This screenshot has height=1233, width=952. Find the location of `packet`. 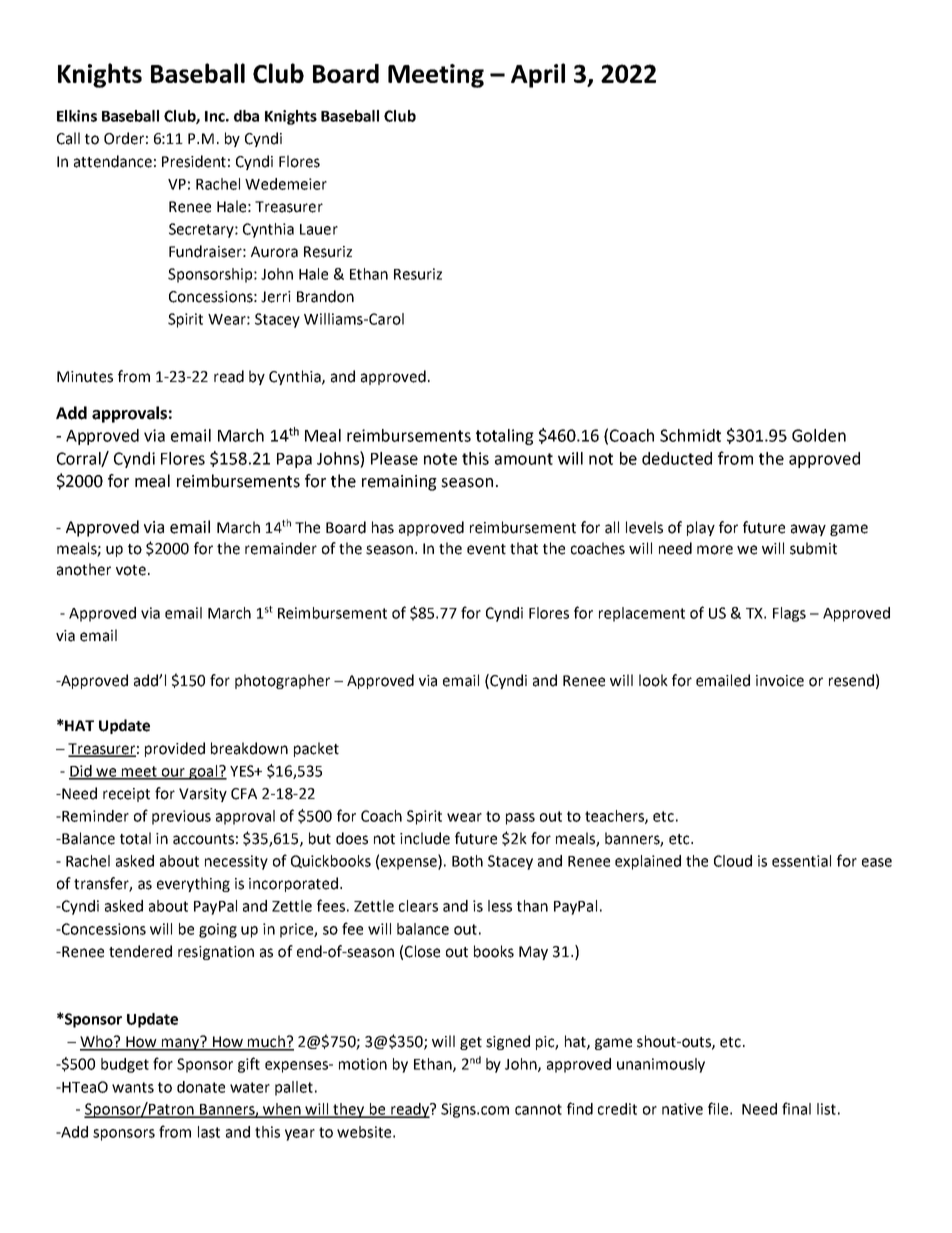

packet is located at coordinates (316, 749).
